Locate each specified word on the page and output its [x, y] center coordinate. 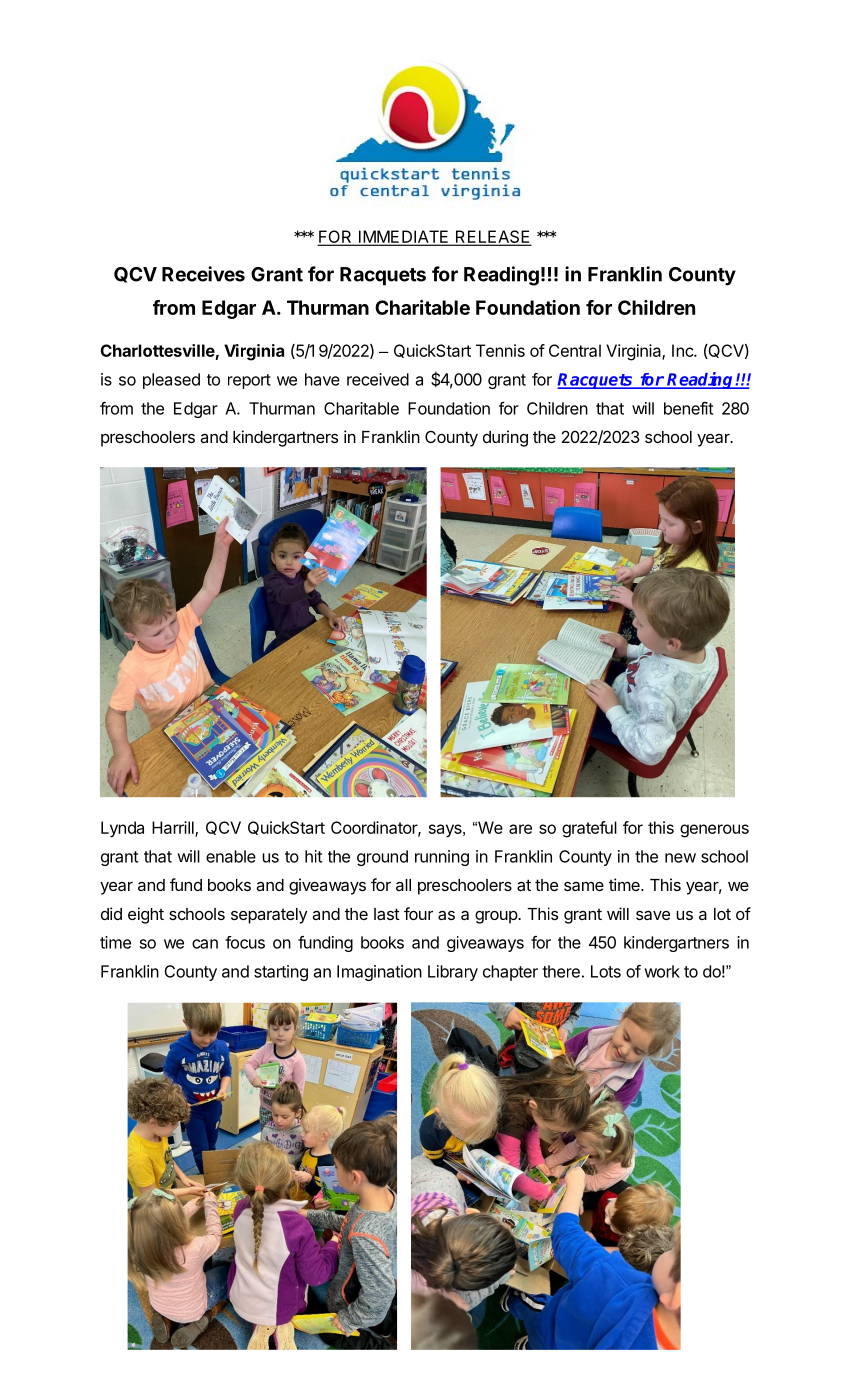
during [505, 438]
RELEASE [492, 238]
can [205, 944]
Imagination [379, 973]
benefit [688, 408]
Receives [203, 274]
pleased [171, 381]
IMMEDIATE [404, 237]
